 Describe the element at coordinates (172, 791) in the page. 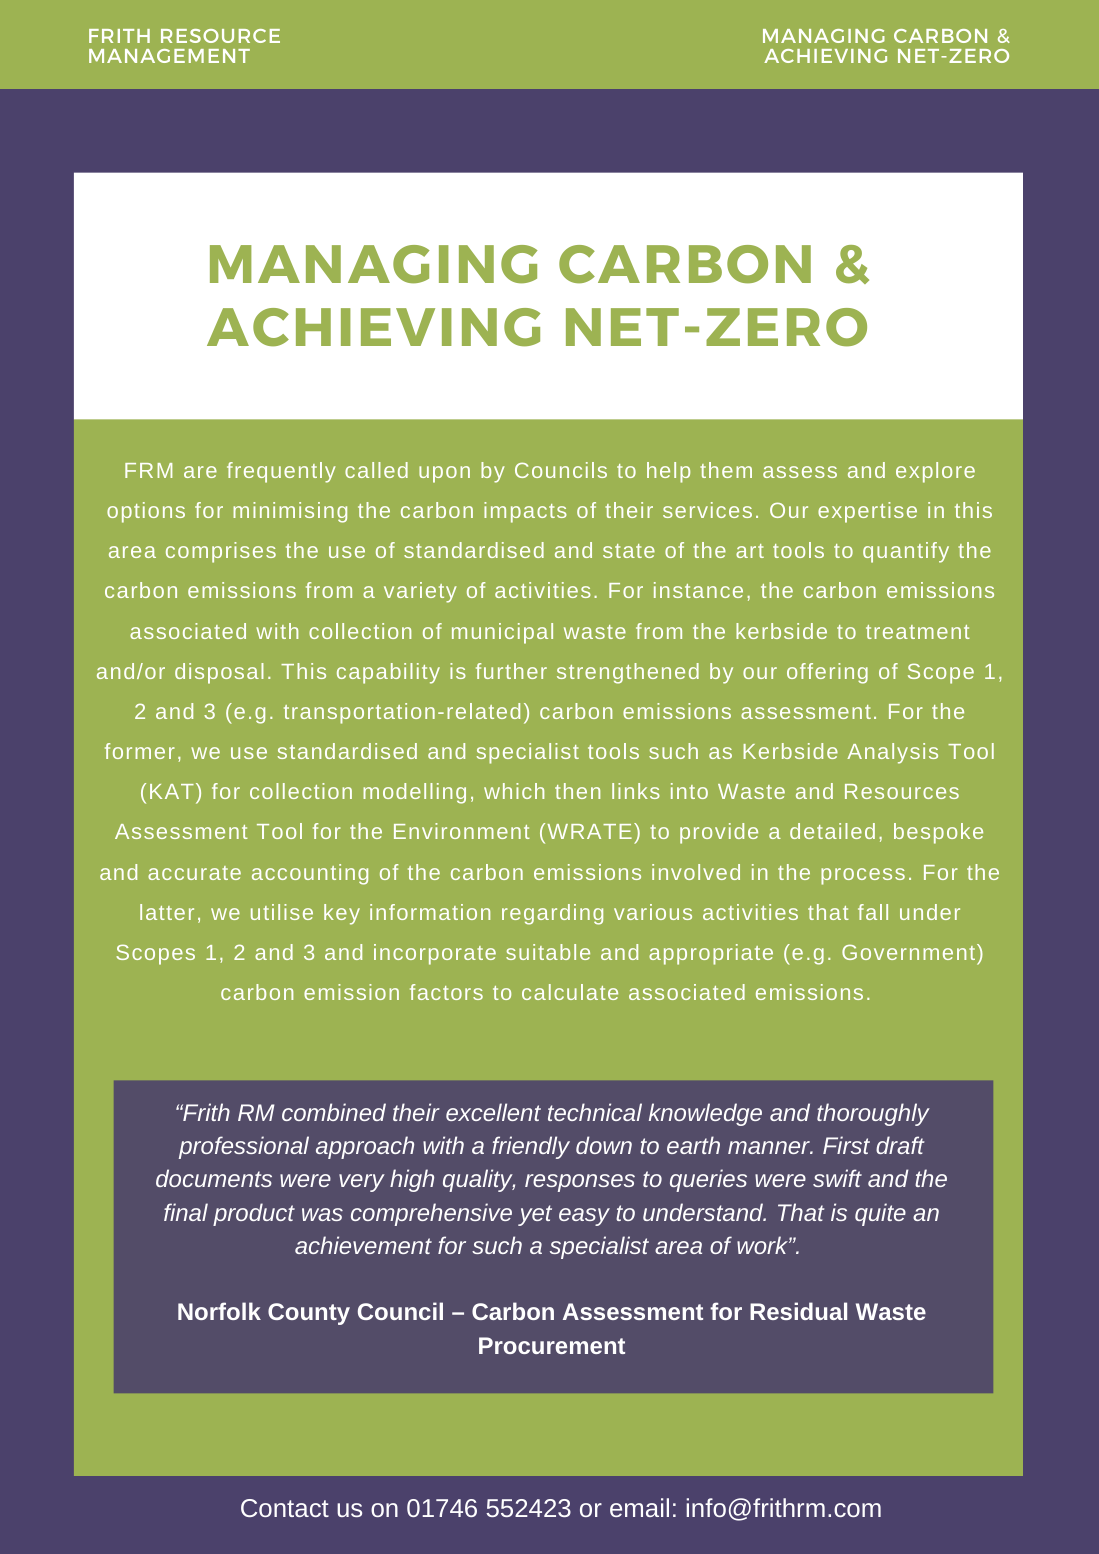

I see `KAT` at that location.
